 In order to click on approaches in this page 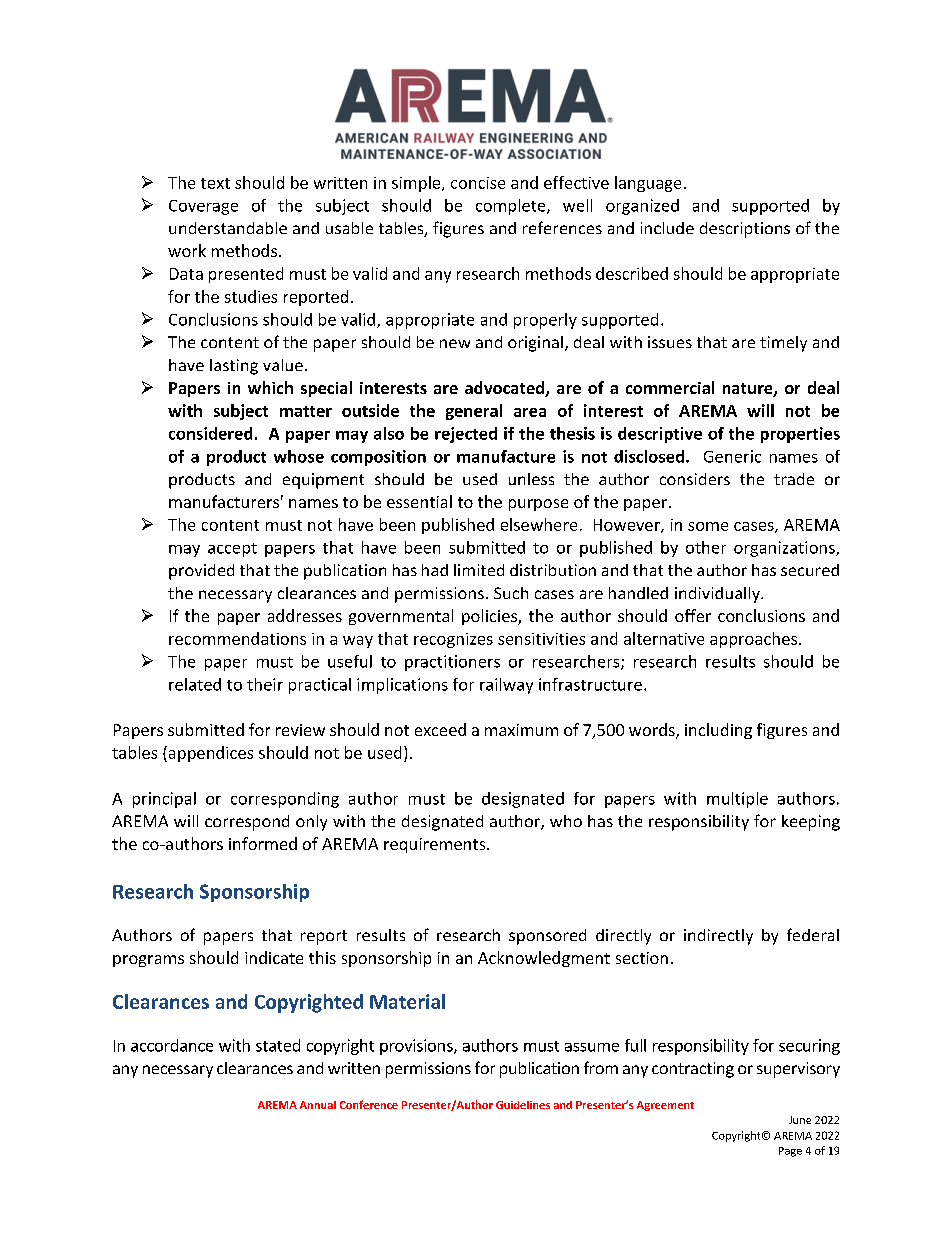, I will do `click(755, 640)`.
